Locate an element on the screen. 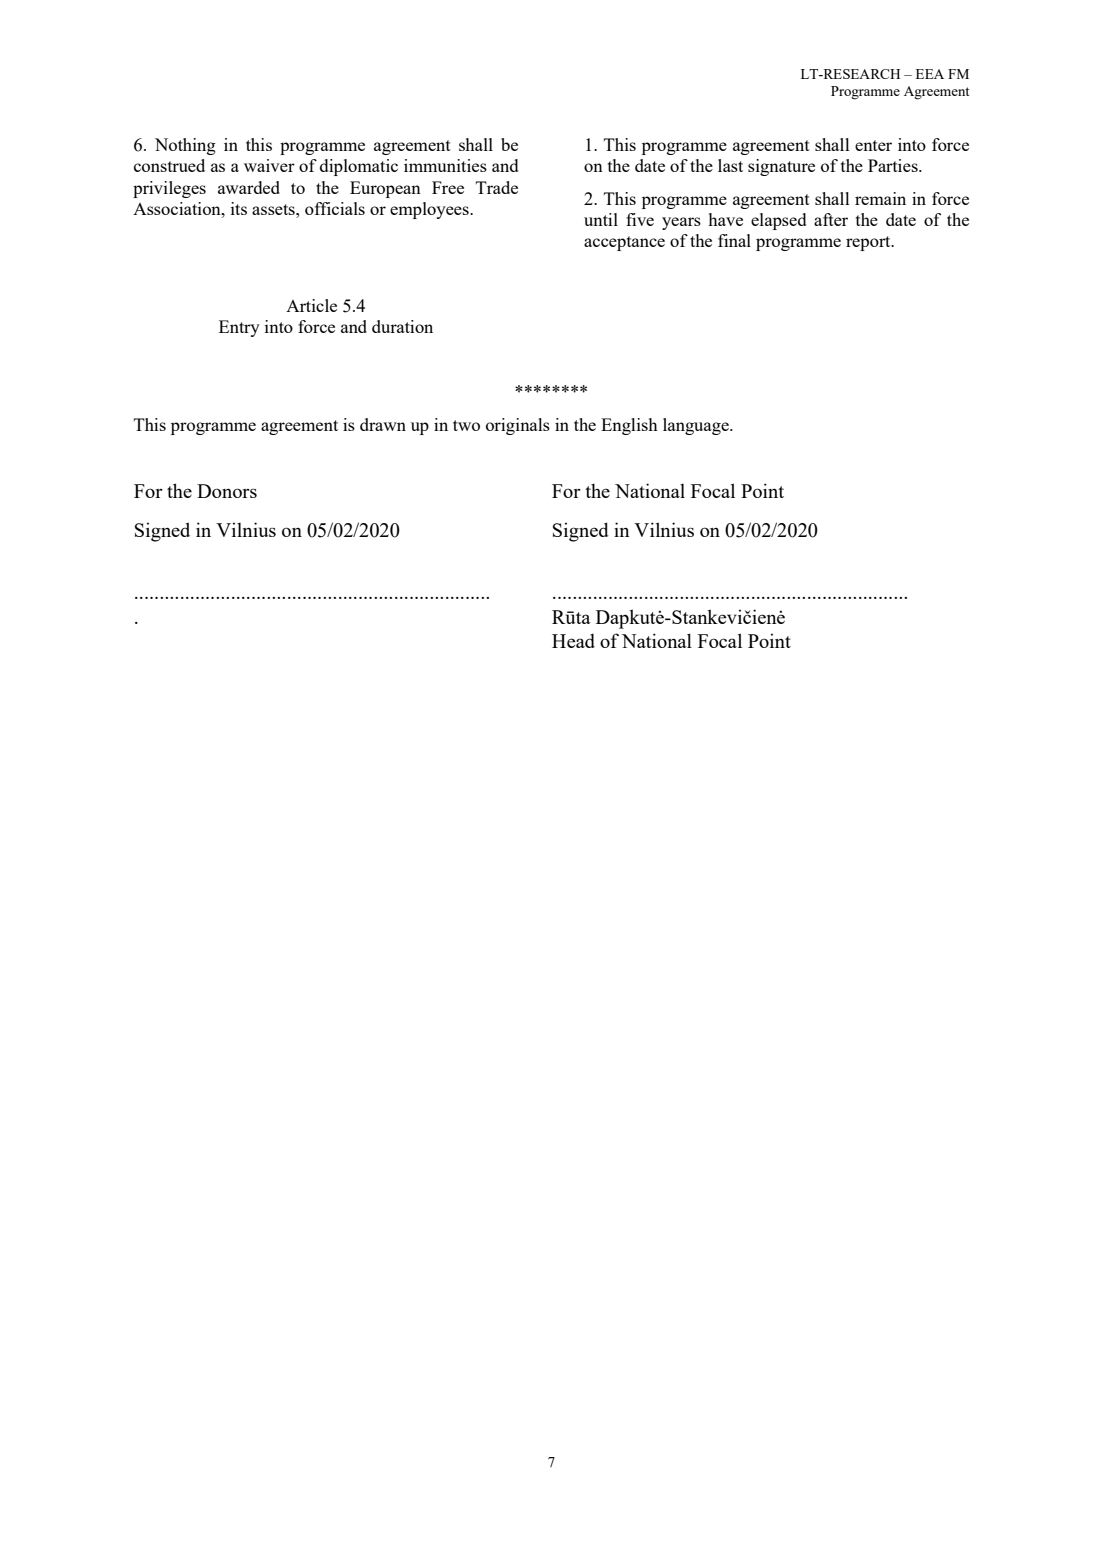 The height and width of the screenshot is (1559, 1103). after is located at coordinates (831, 219).
